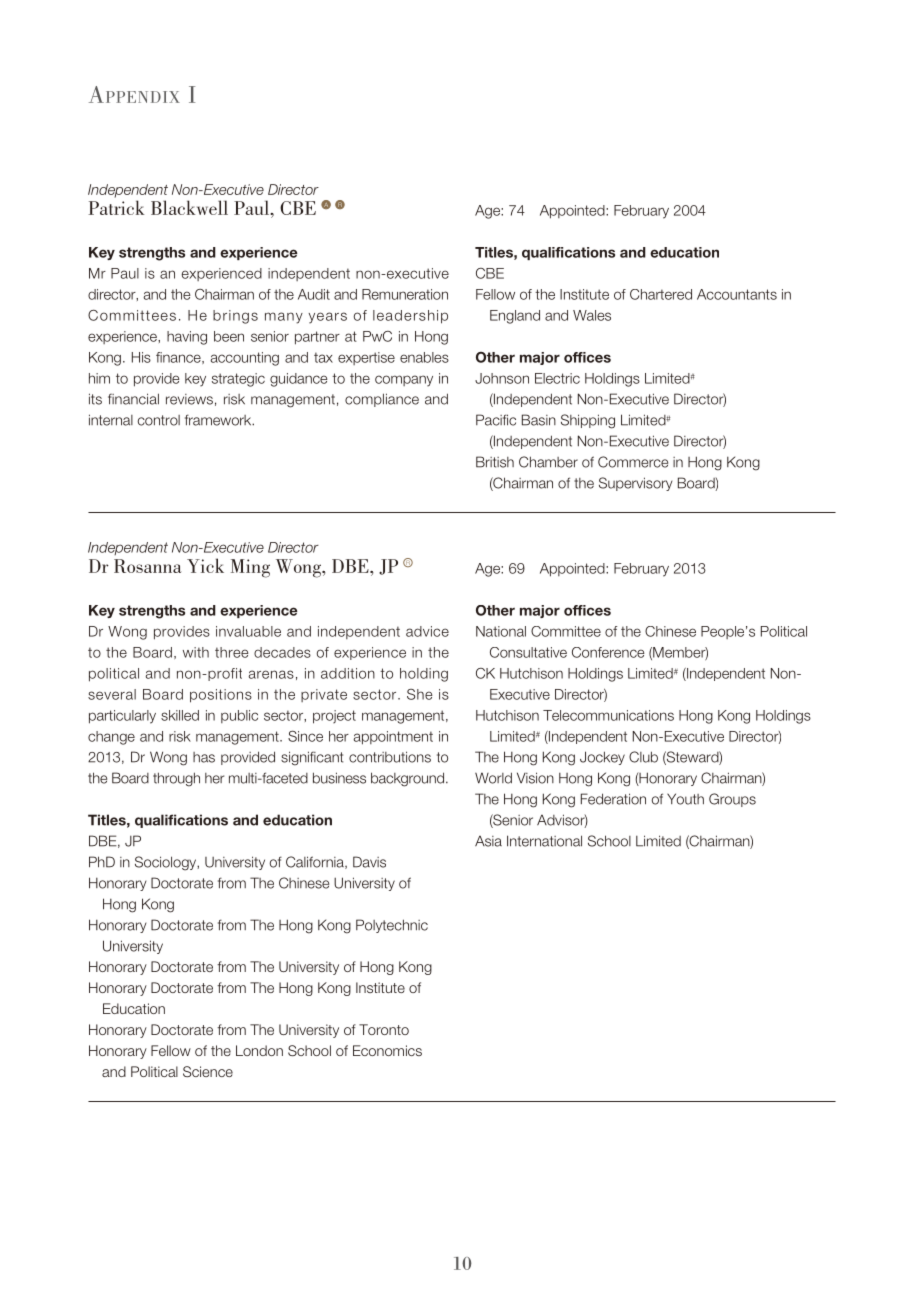  What do you see at coordinates (427, 631) in the page?
I see `advice` at bounding box center [427, 631].
